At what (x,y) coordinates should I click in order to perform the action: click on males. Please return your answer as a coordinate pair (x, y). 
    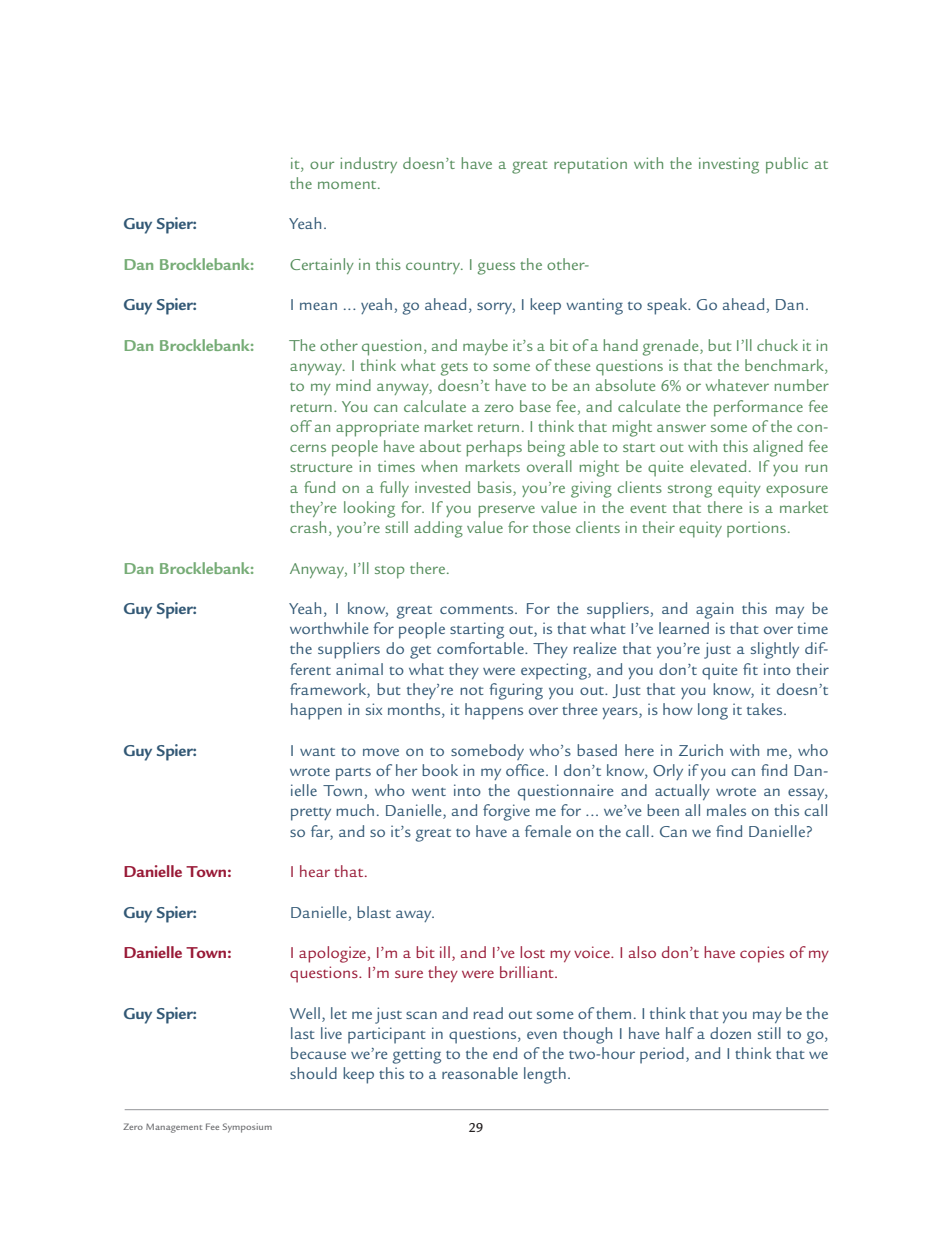
    Looking at the image, I should click on (726, 810).
